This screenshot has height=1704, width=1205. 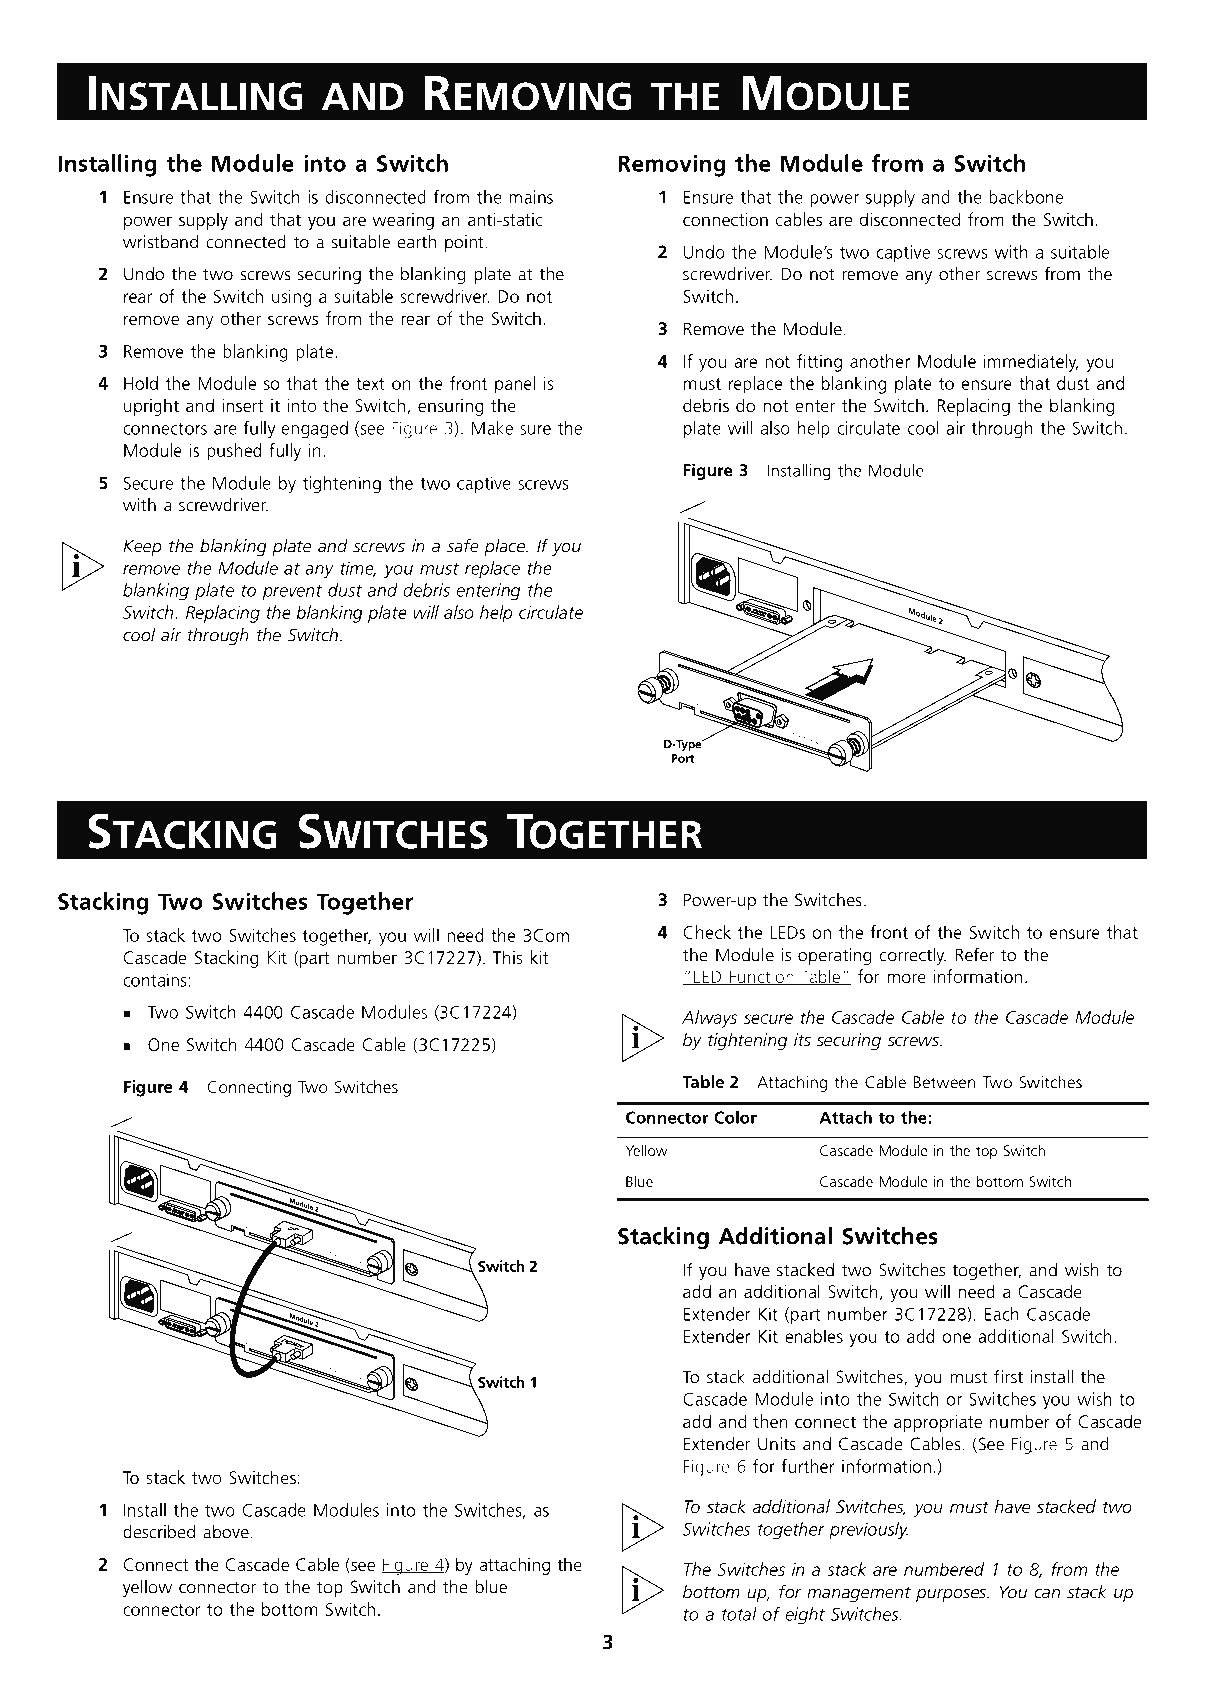 I want to click on prevent, so click(x=292, y=592).
